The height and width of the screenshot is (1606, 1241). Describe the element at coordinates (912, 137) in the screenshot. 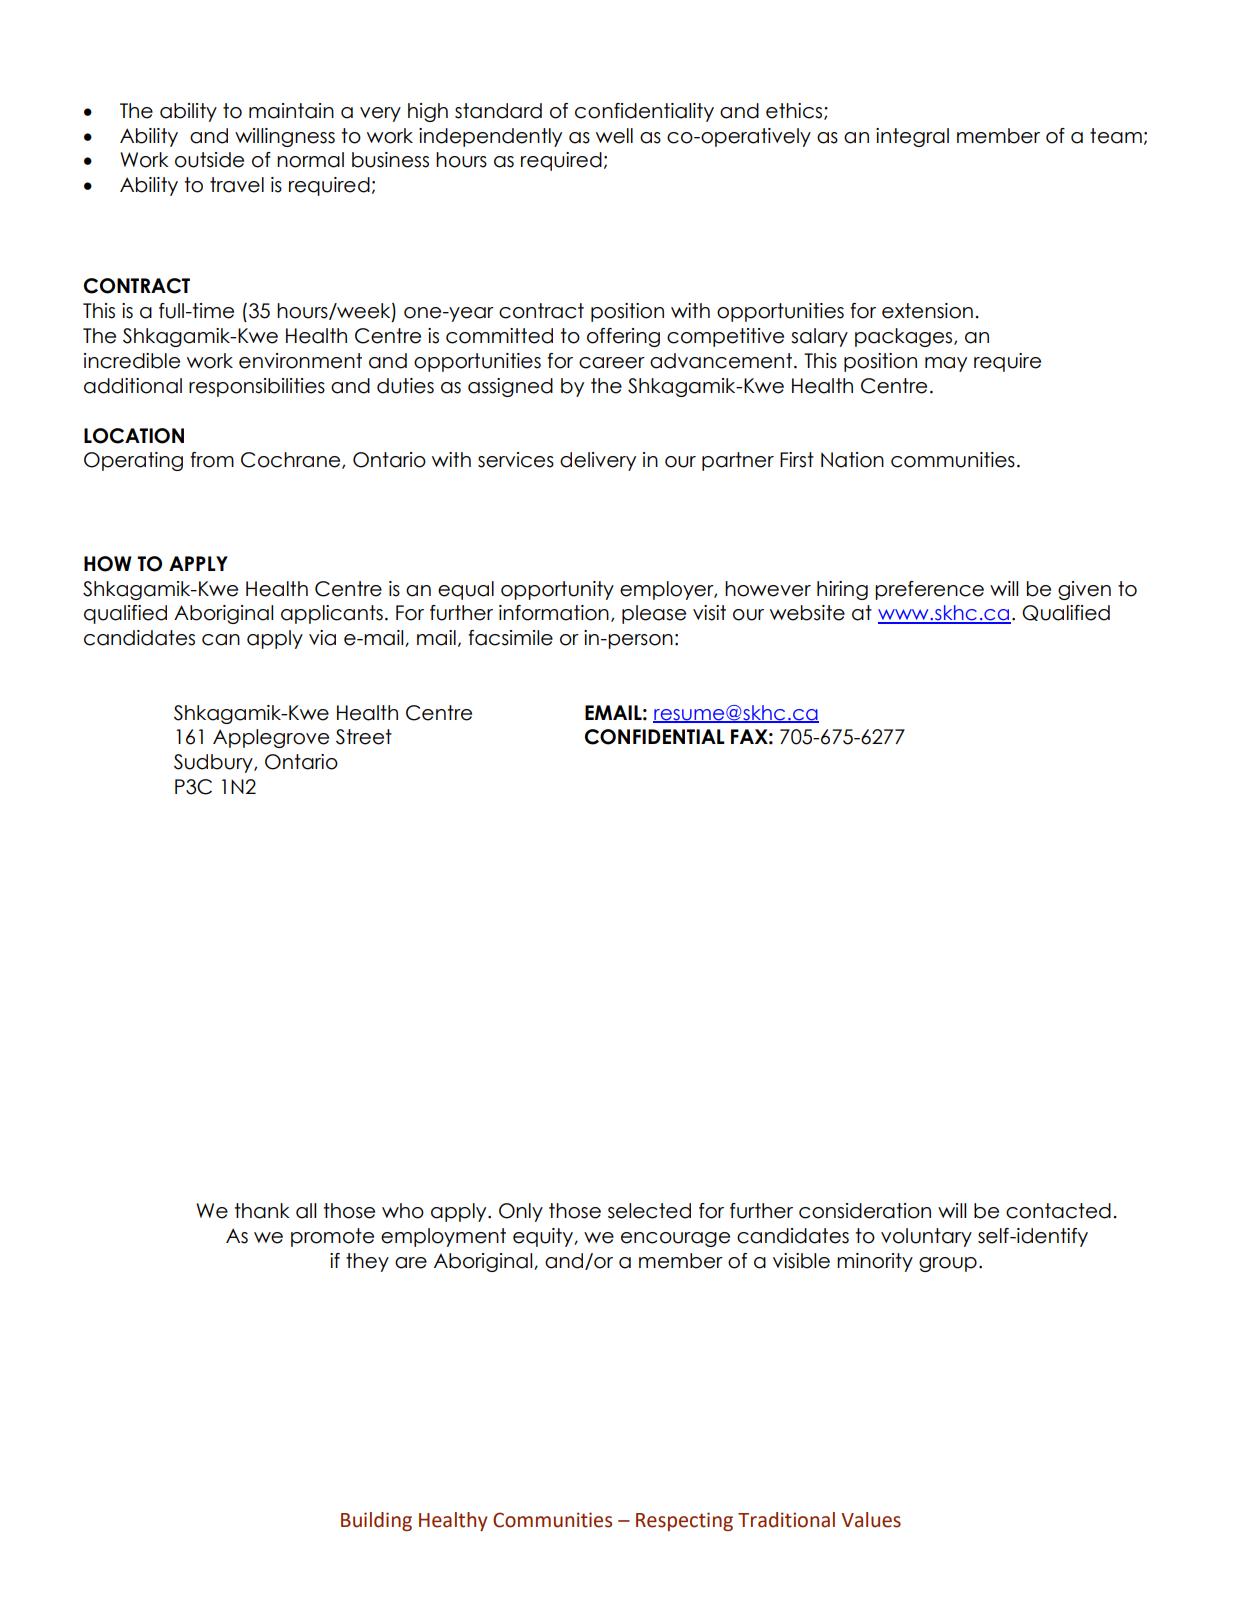

I see `integral` at that location.
